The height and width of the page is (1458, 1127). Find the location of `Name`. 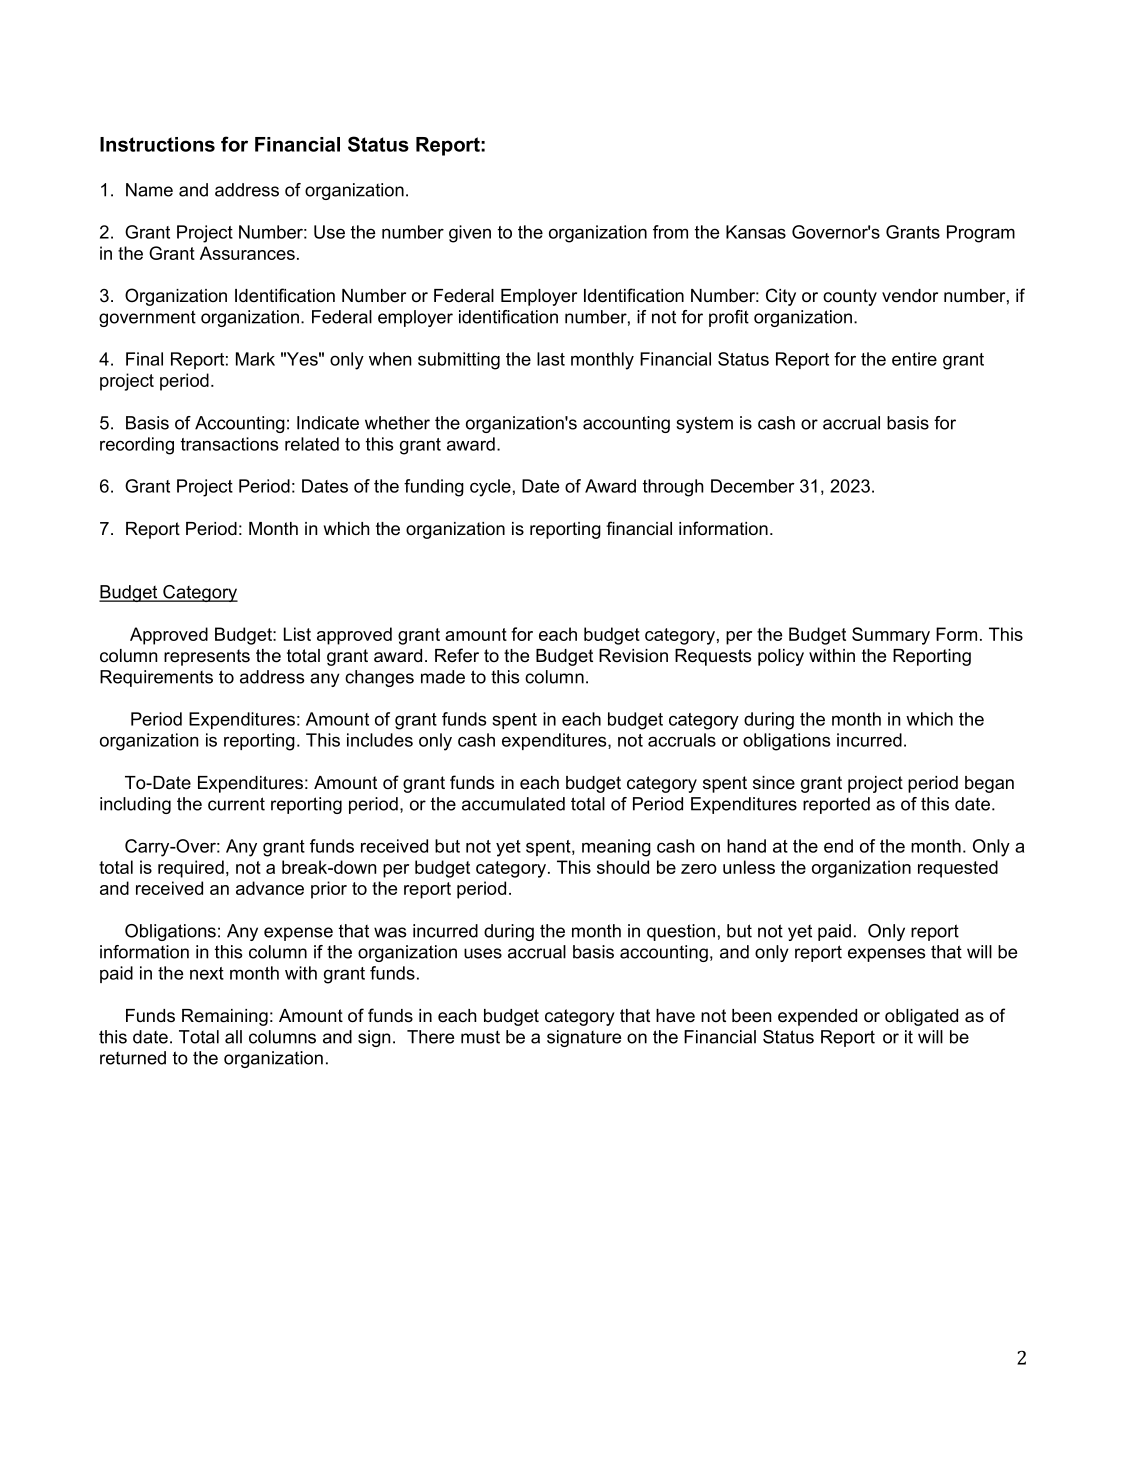

Name is located at coordinates (149, 190).
